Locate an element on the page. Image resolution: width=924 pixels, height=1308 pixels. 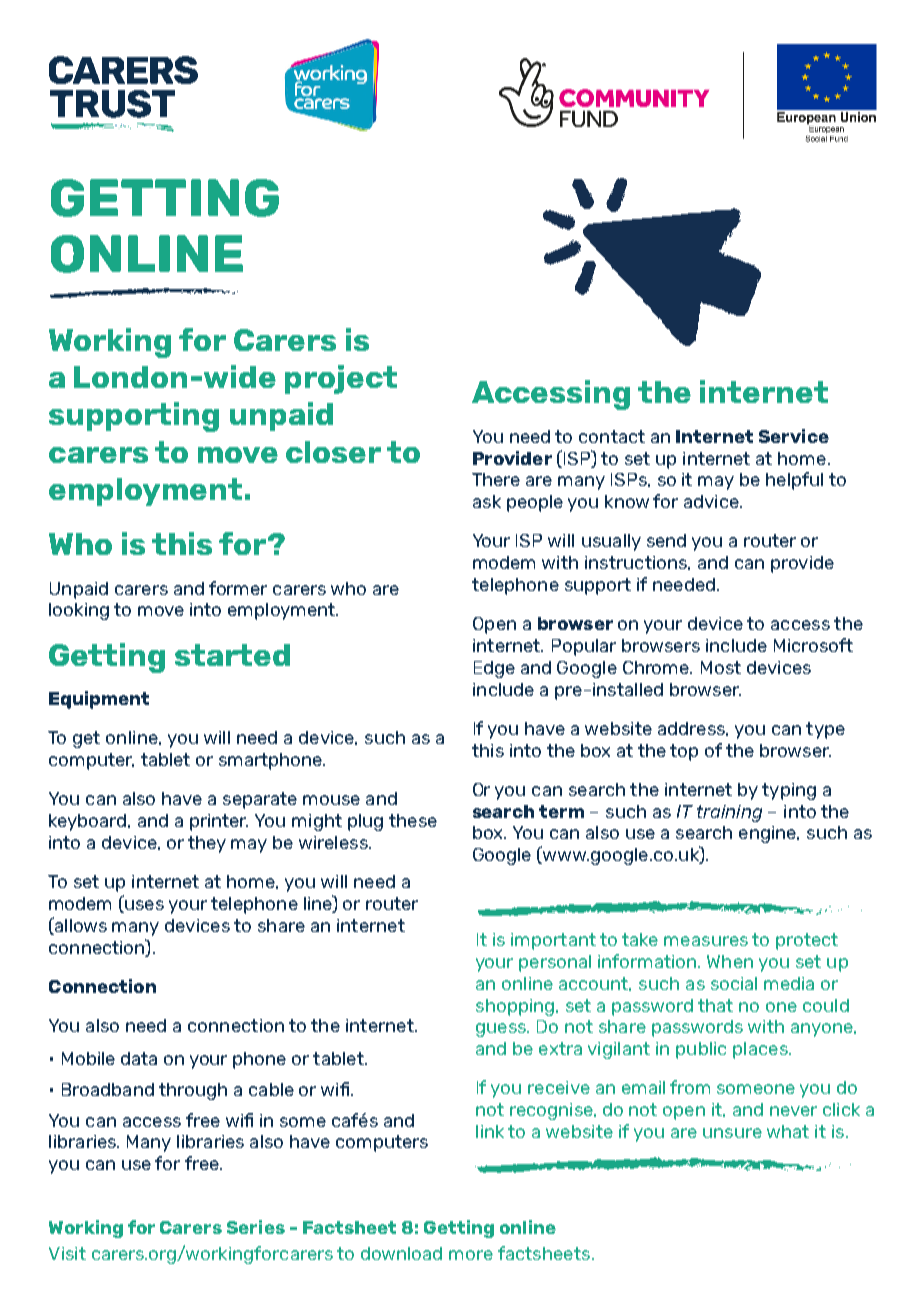
these is located at coordinates (413, 820).
